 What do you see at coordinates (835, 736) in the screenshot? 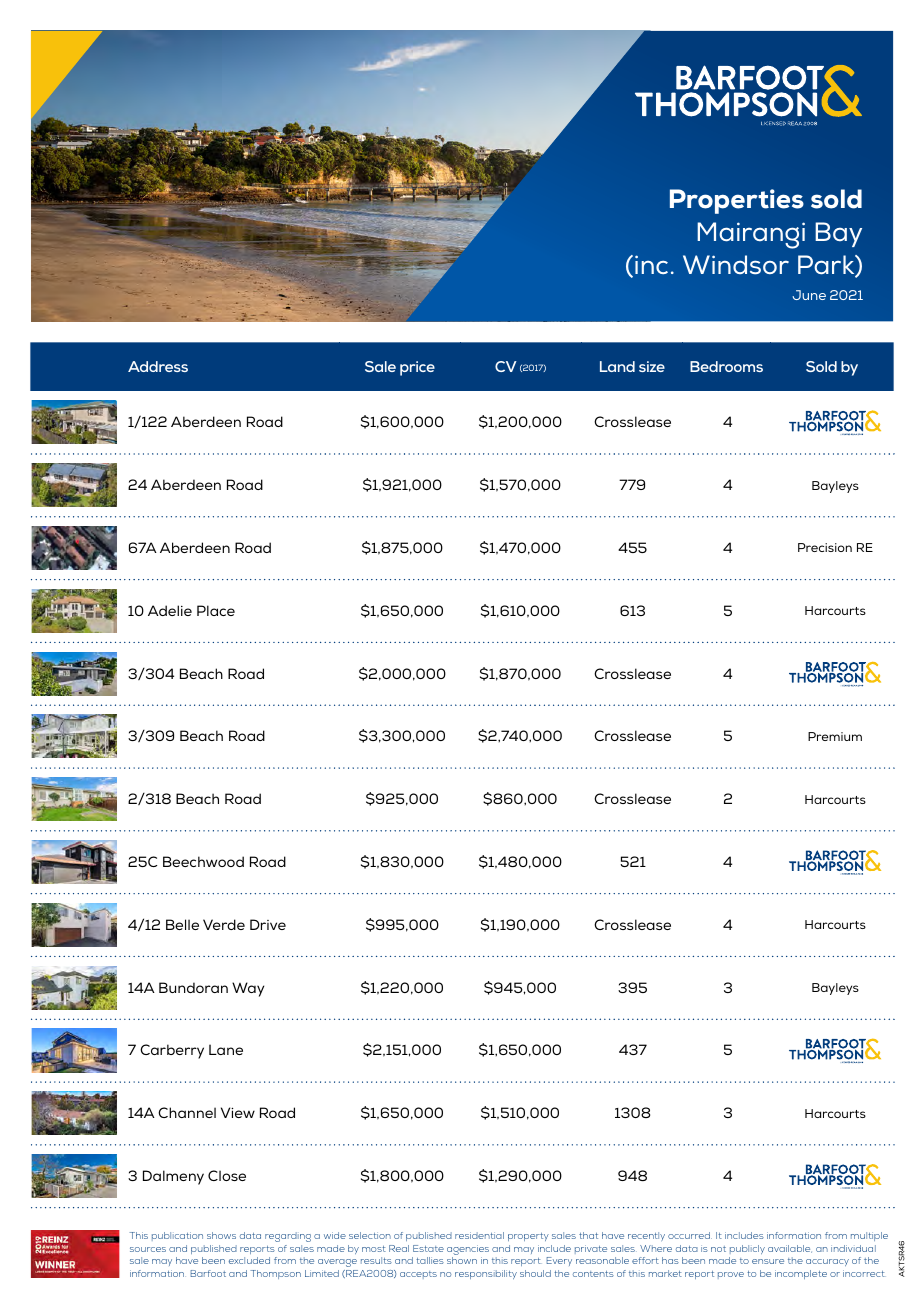
I see `Premium` at bounding box center [835, 736].
